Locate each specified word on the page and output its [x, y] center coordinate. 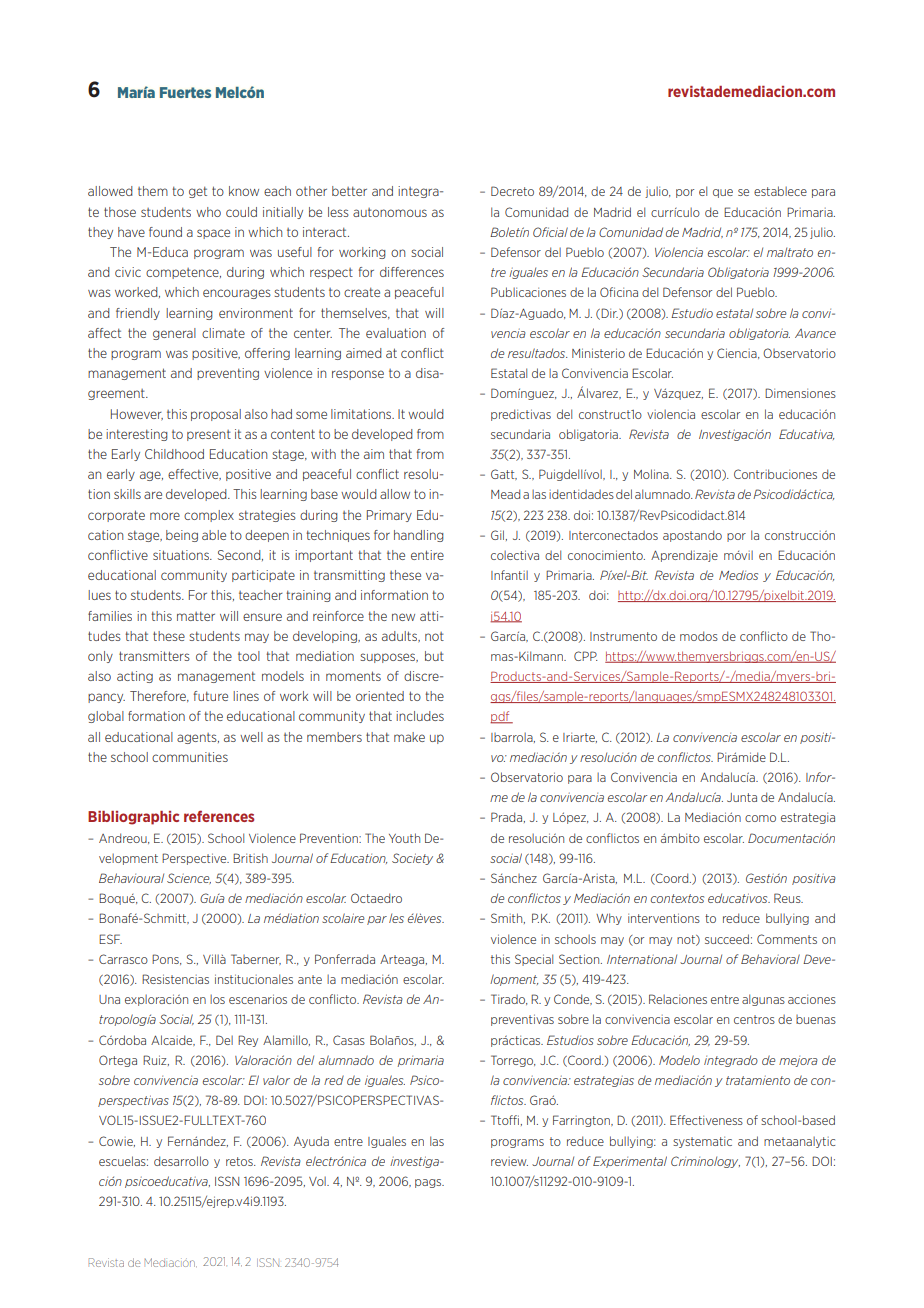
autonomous [390, 212]
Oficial [550, 232]
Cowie [117, 1141]
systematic [702, 1142]
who [208, 212]
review [509, 1161]
